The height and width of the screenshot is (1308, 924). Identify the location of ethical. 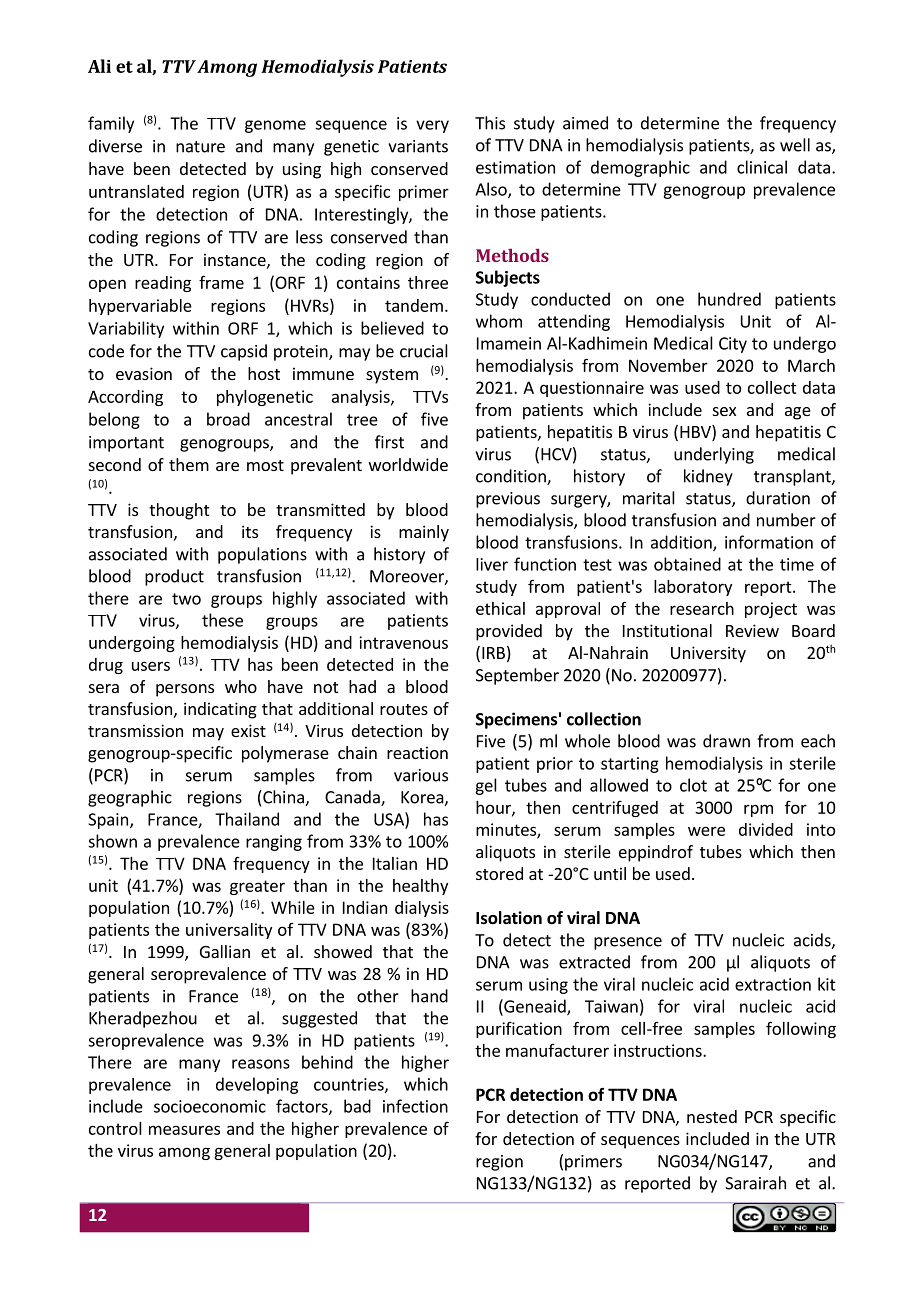
(500, 608).
